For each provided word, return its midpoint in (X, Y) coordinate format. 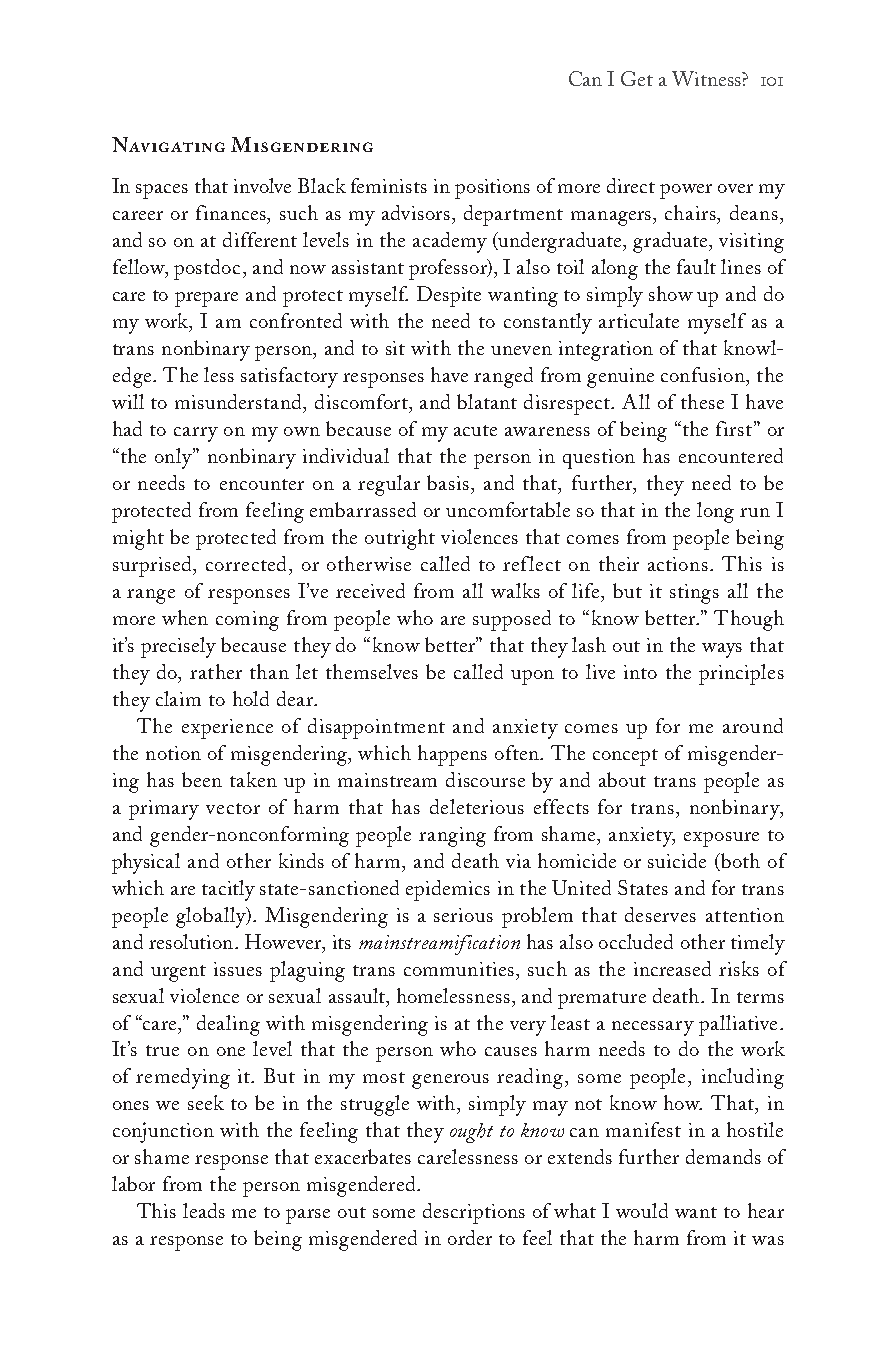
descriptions (474, 1213)
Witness (707, 78)
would (642, 1210)
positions (492, 189)
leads (204, 1210)
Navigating (168, 144)
